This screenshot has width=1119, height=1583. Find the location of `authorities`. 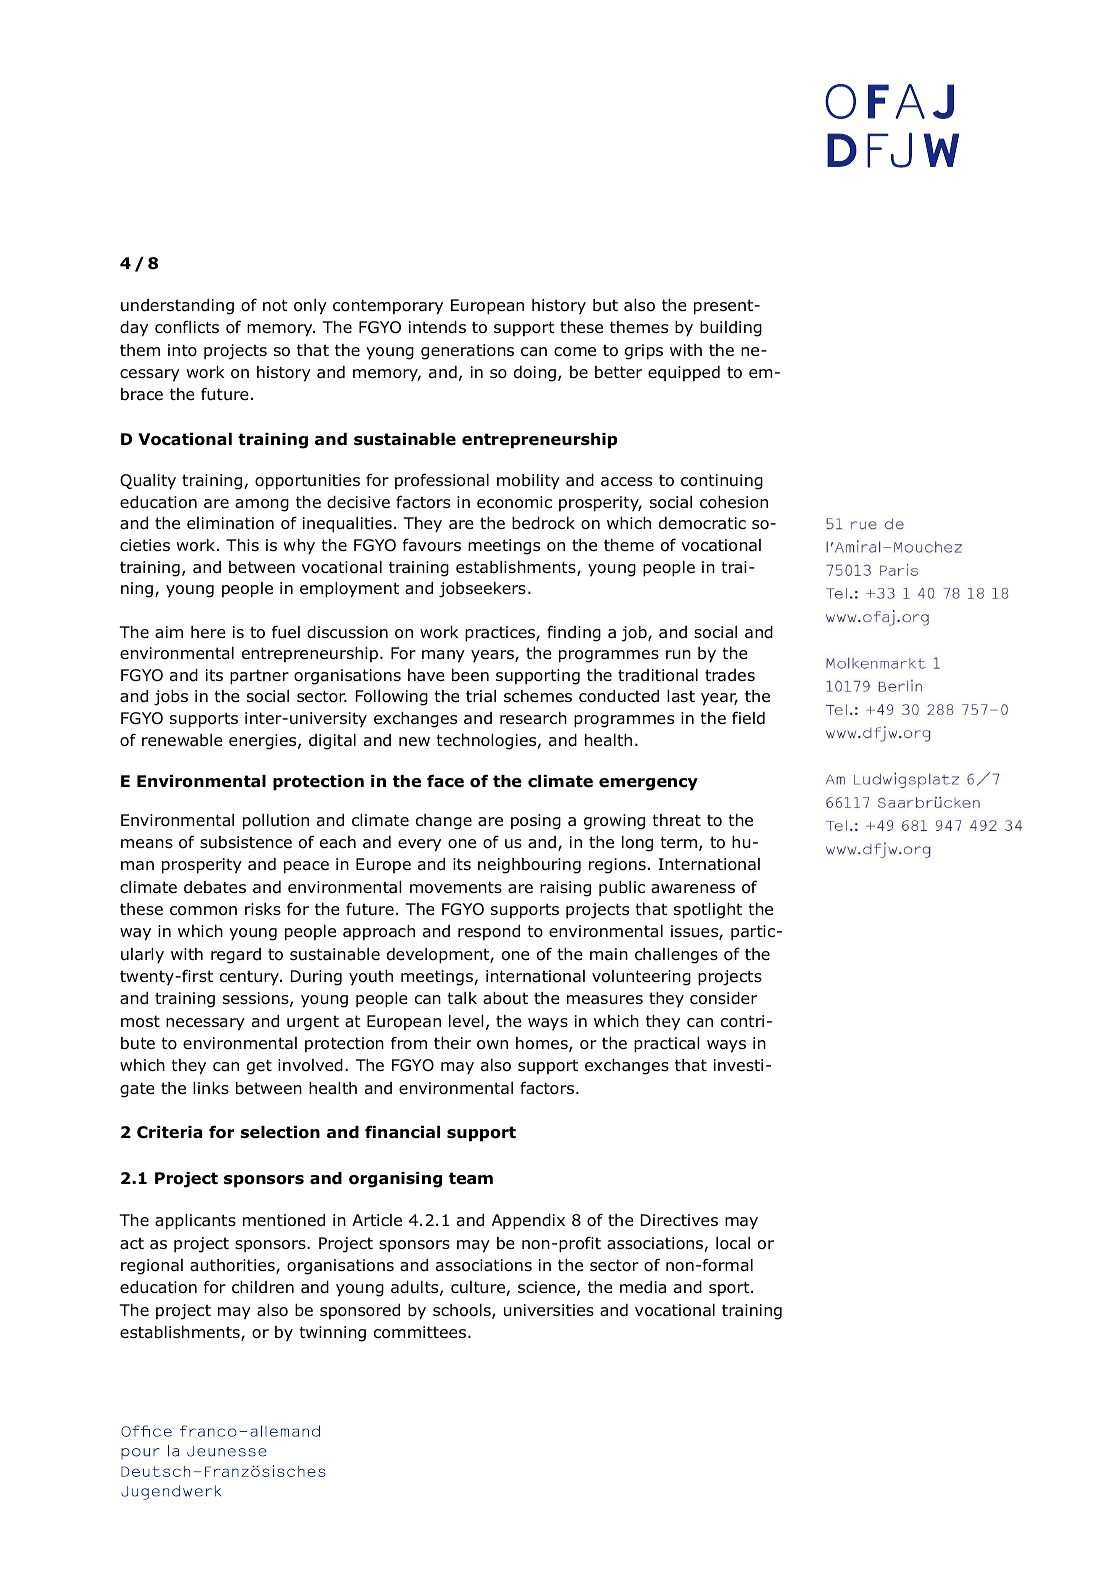

authorities is located at coordinates (233, 1266).
